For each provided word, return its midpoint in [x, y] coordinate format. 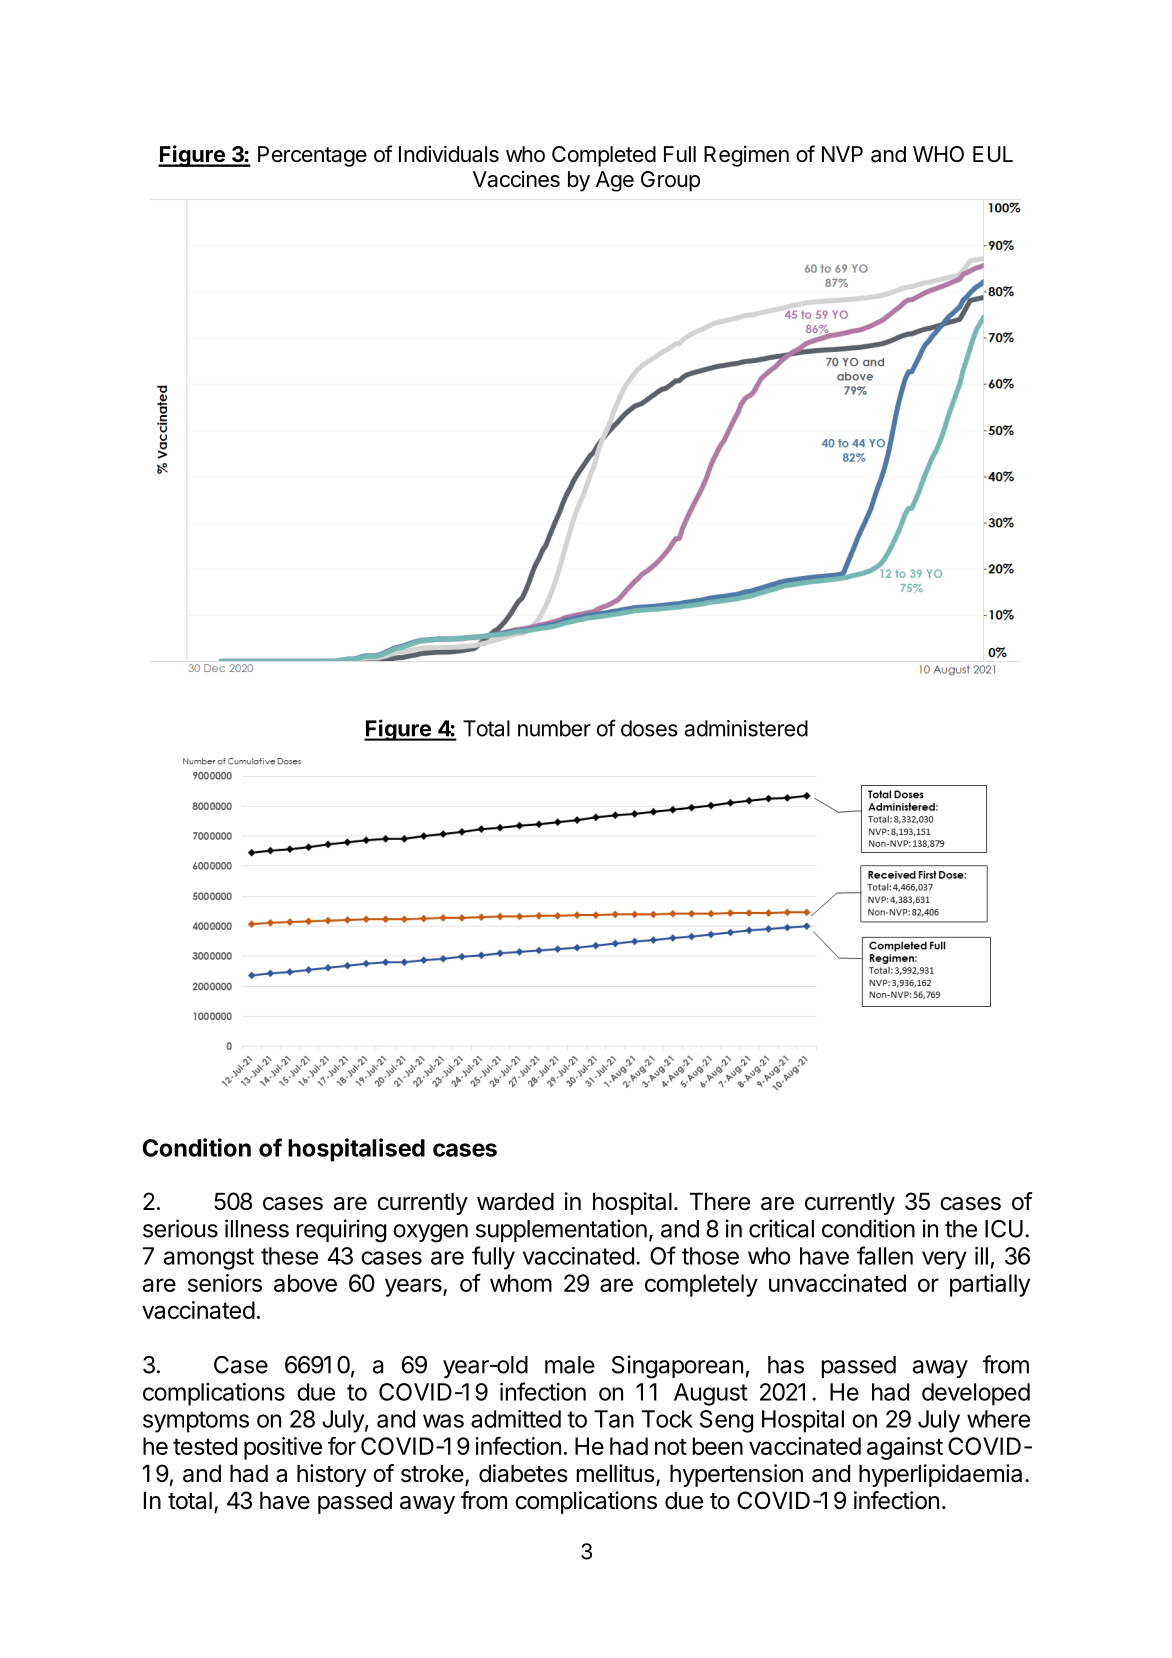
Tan [614, 1419]
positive [283, 1448]
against [905, 1448]
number [554, 728]
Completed [604, 156]
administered [746, 728]
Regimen [746, 156]
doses [649, 728]
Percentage [312, 156]
